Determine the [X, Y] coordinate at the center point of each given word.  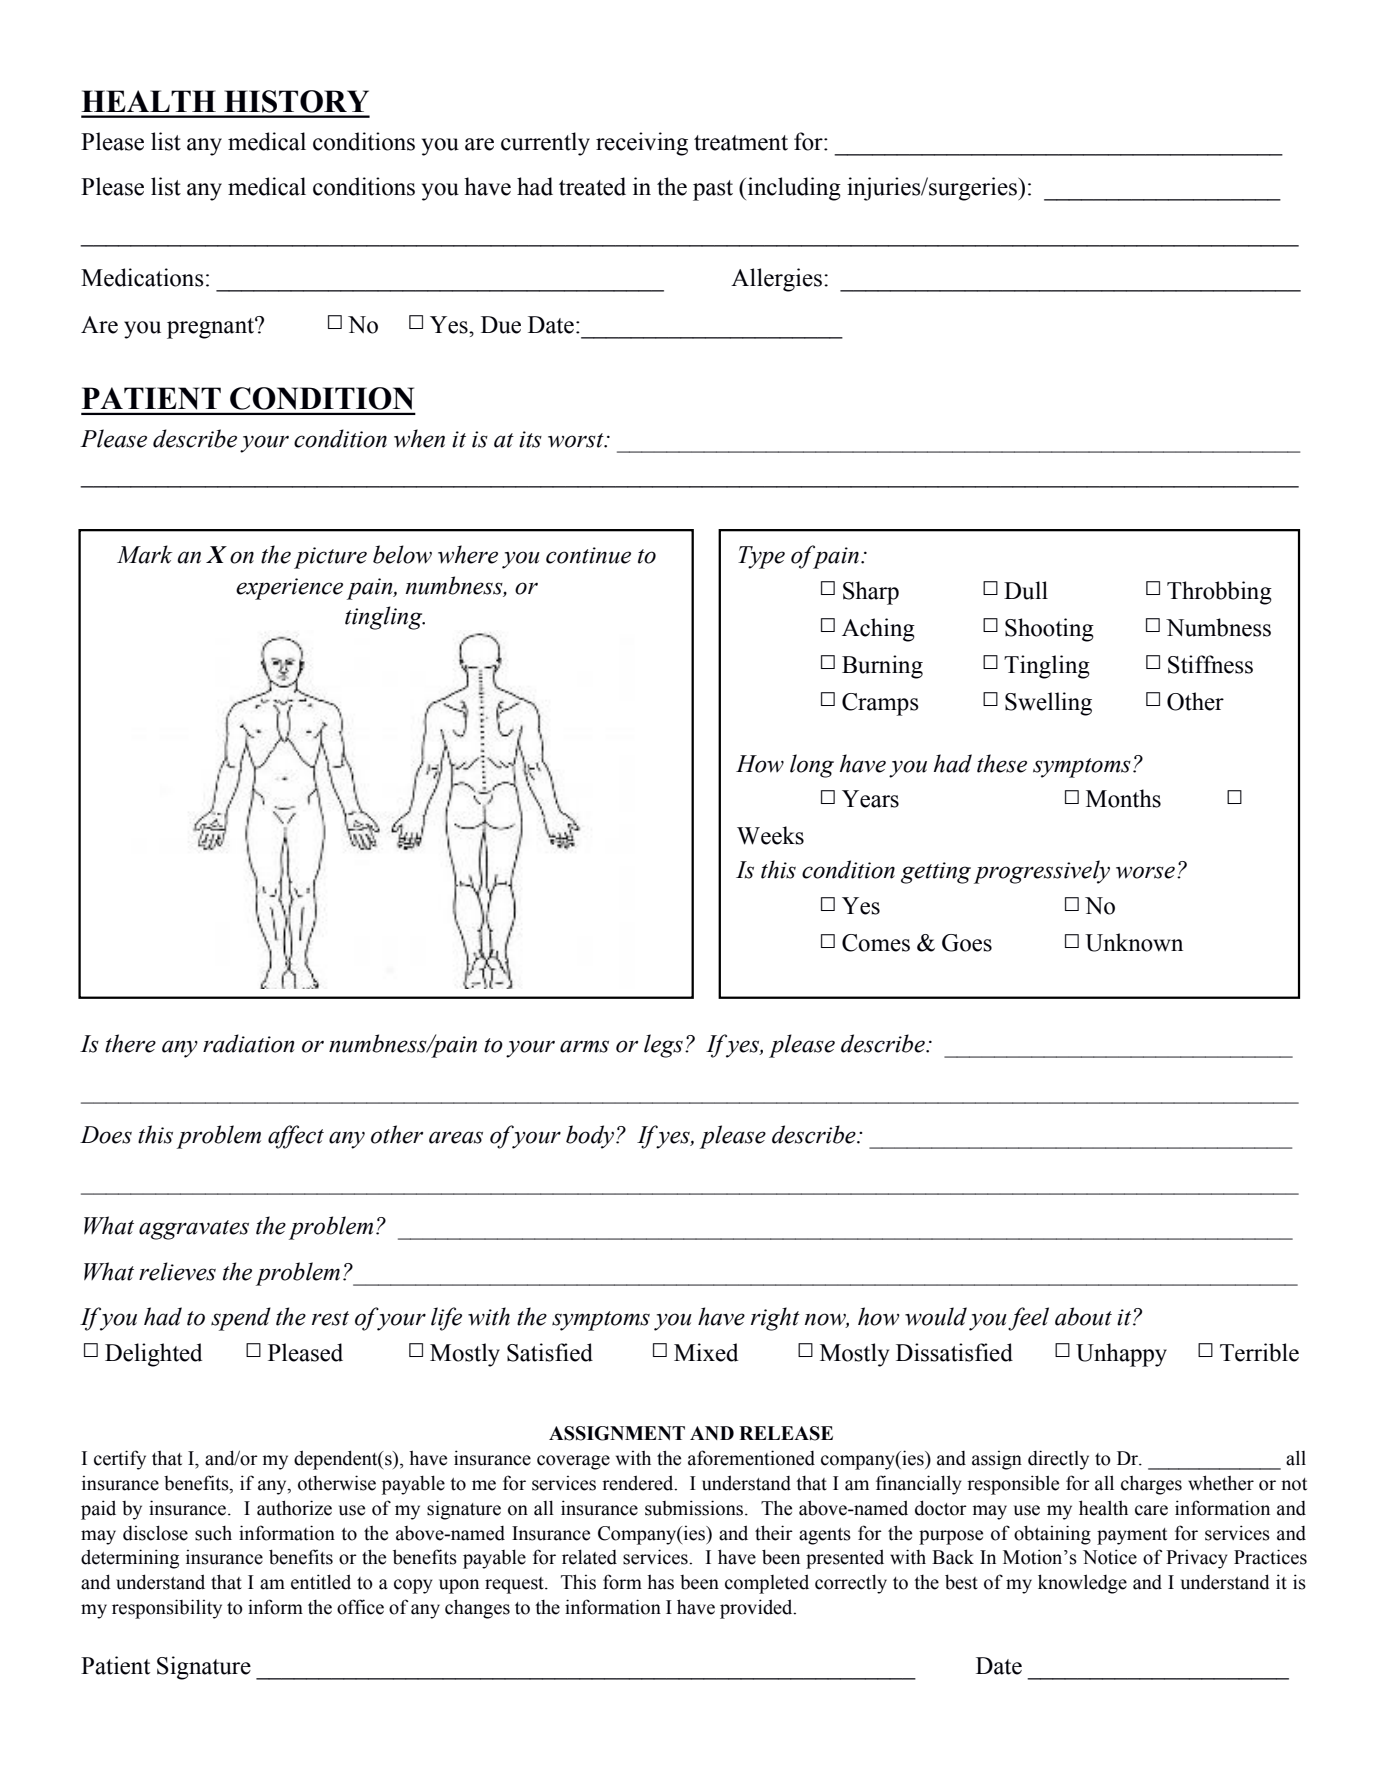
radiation [248, 1043]
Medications [142, 277]
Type [761, 557]
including [793, 189]
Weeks [770, 835]
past [713, 190]
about [1083, 1316]
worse [1145, 872]
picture [330, 558]
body [591, 1137]
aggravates [194, 1230]
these [1002, 763]
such [213, 1533]
